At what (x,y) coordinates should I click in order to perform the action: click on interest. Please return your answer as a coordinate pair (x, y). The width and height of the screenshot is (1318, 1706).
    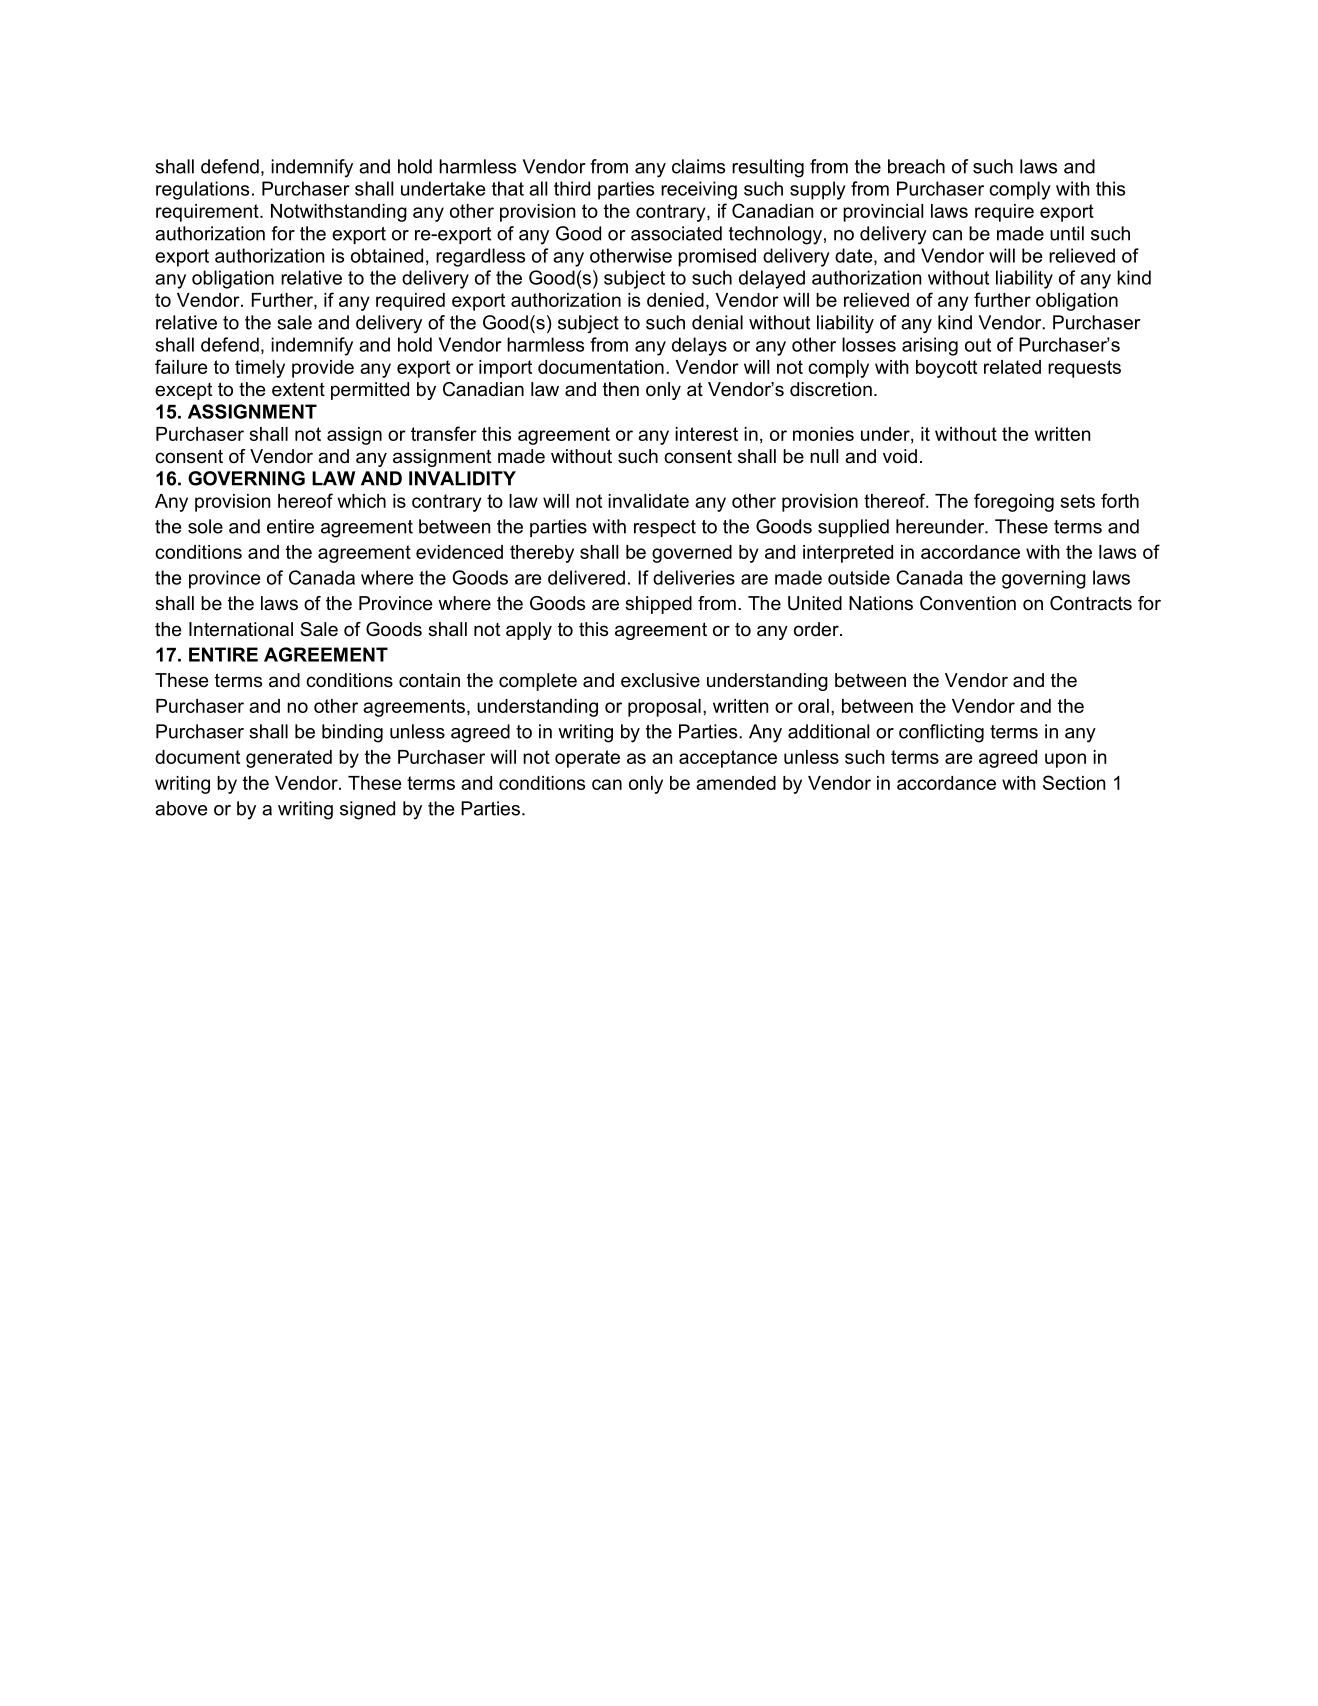
    Looking at the image, I should click on (706, 434).
